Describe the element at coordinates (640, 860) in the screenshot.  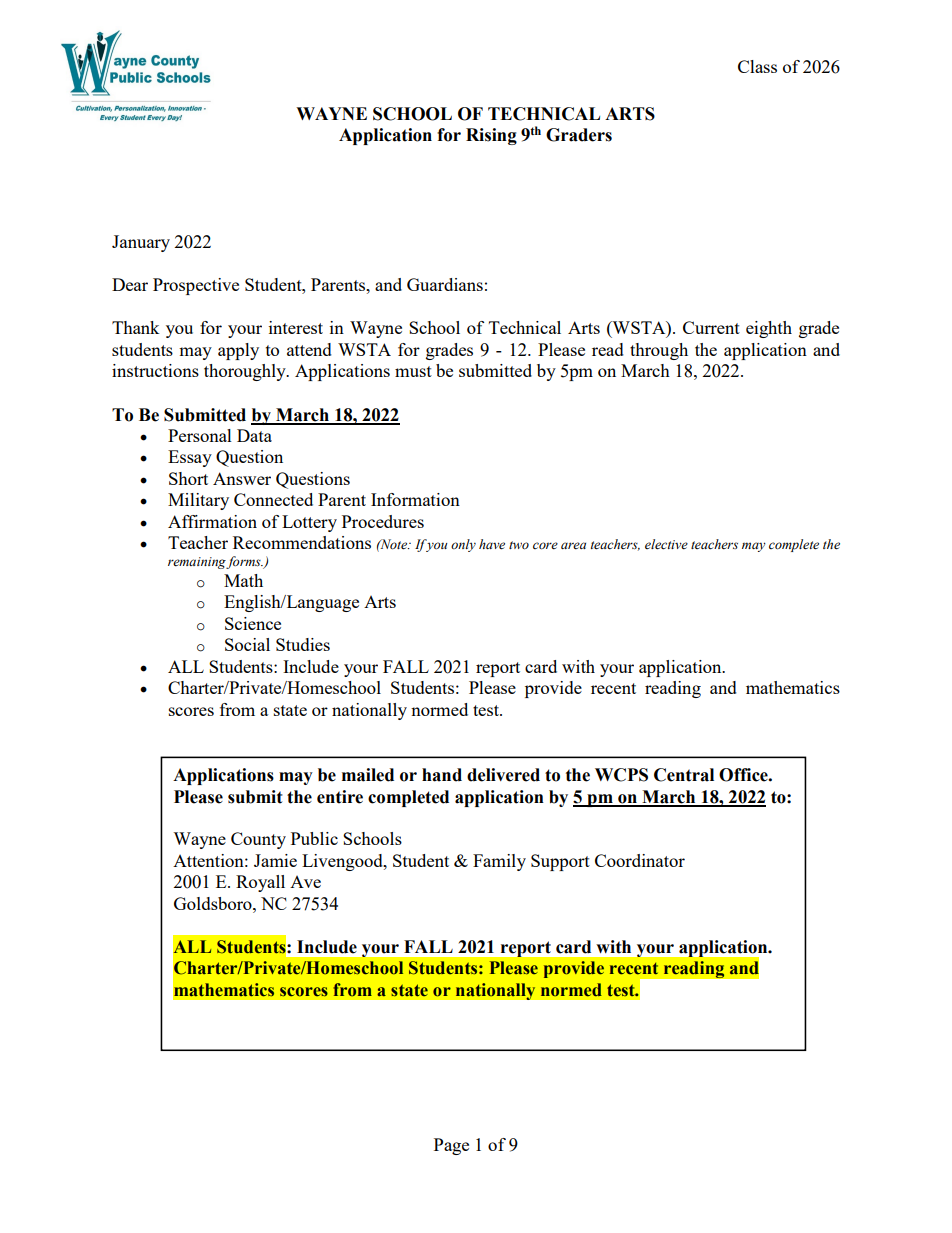
I see `Coordinator` at that location.
